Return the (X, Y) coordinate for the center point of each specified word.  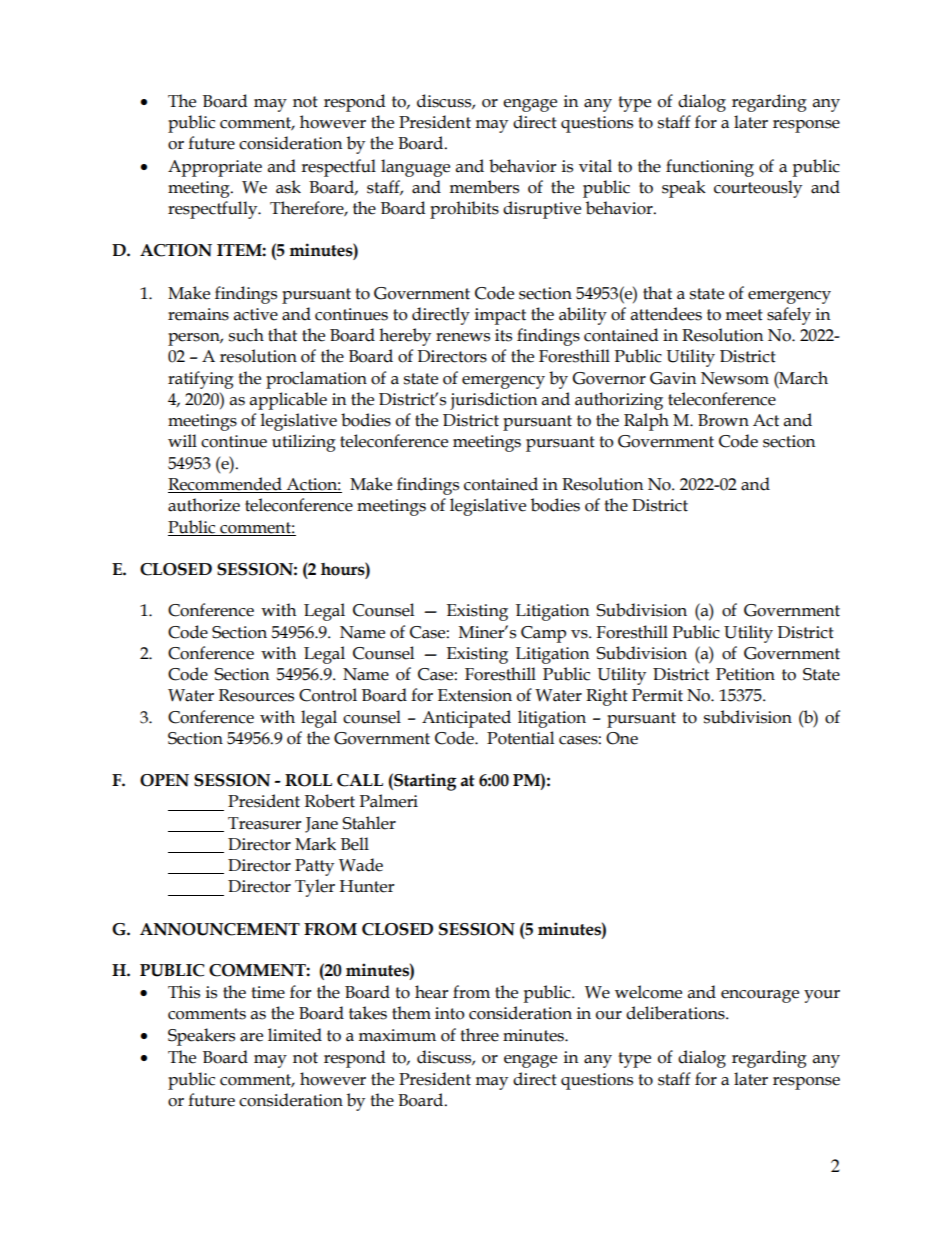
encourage (760, 996)
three (479, 1035)
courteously (758, 189)
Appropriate (215, 168)
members (484, 187)
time (268, 992)
